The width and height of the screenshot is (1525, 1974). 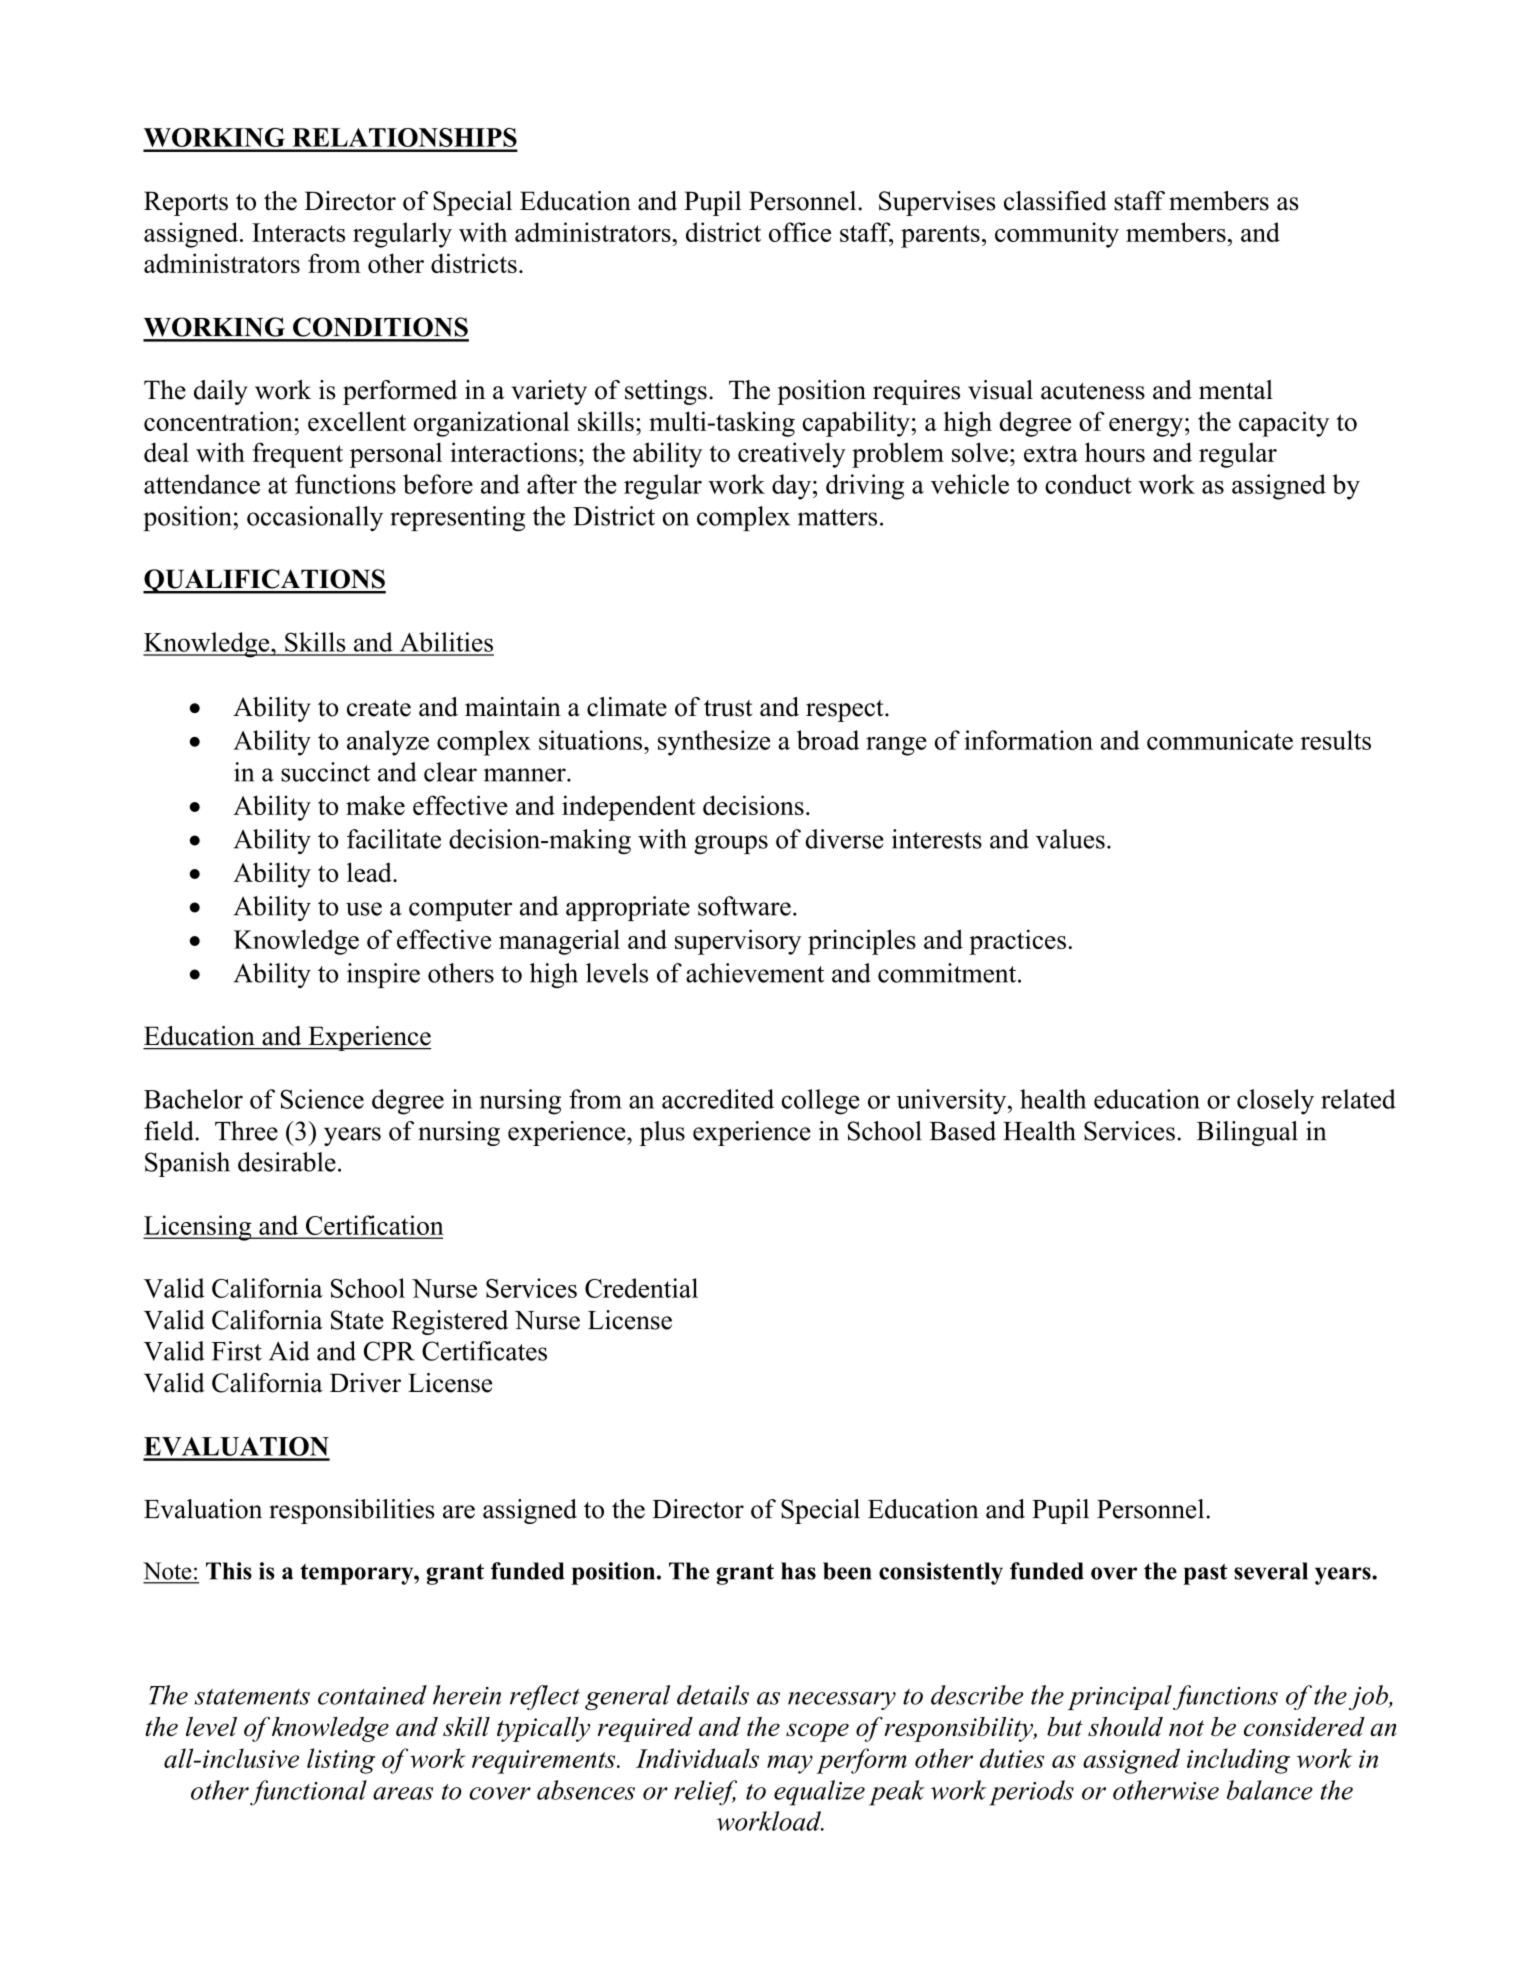 I want to click on Credential, so click(x=641, y=1288).
